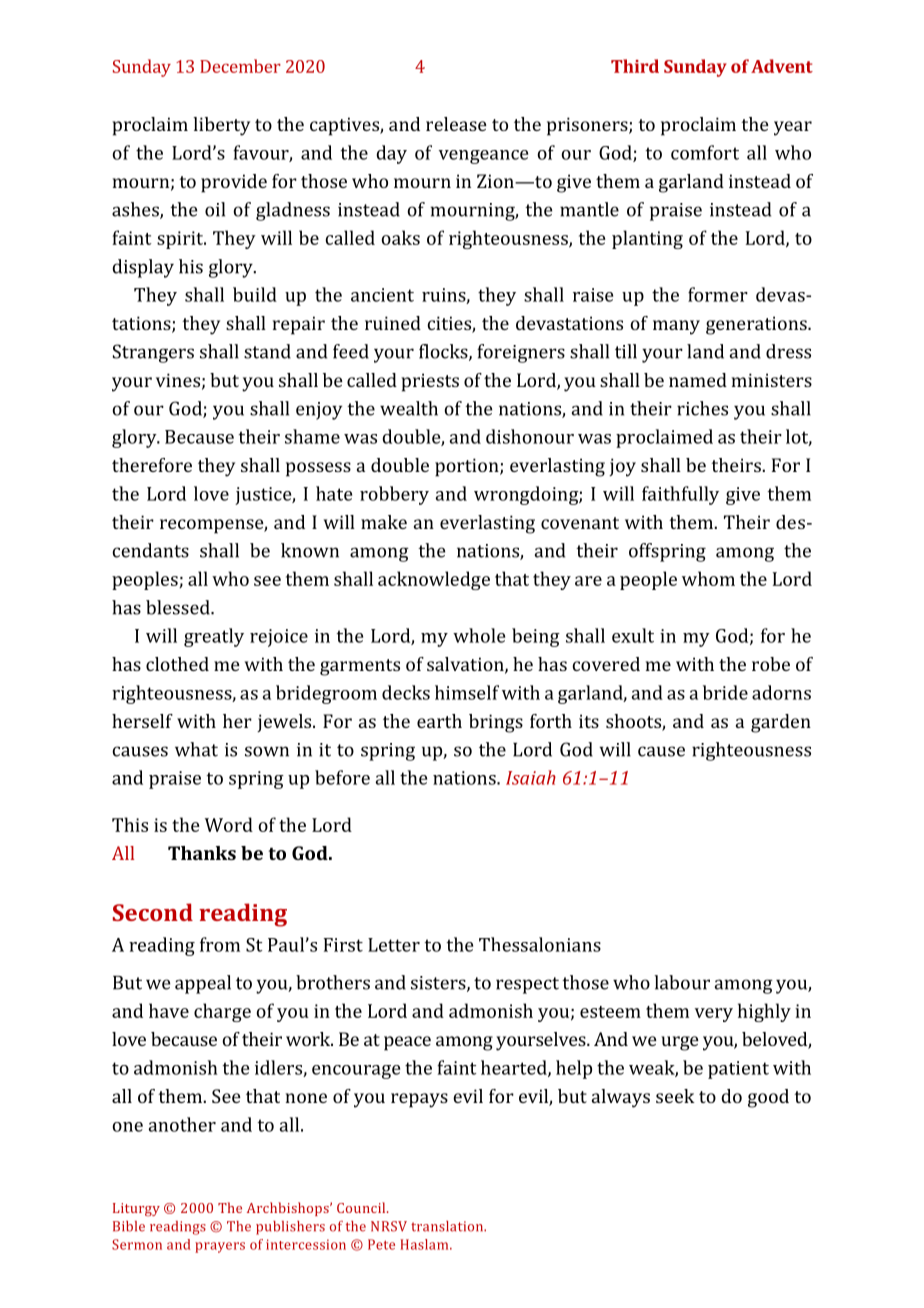  Describe the element at coordinates (152, 465) in the screenshot. I see `therefore` at that location.
